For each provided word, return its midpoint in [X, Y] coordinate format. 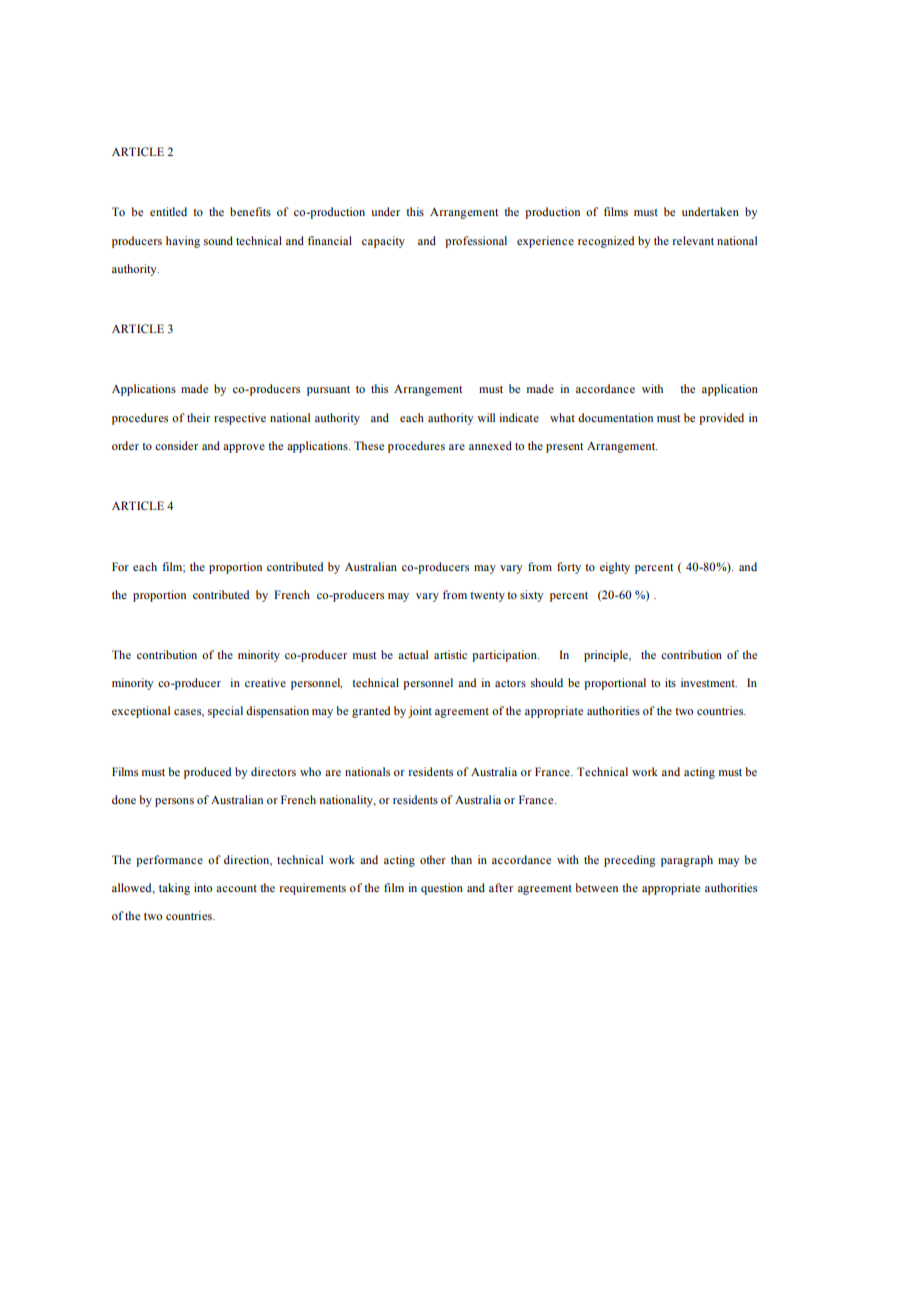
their [198, 417]
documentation [615, 417]
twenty [487, 597]
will [486, 417]
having [183, 242]
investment [709, 682]
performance [169, 861]
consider [176, 445]
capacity [383, 242]
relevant [693, 240]
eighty [615, 568]
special [225, 712]
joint [420, 712]
